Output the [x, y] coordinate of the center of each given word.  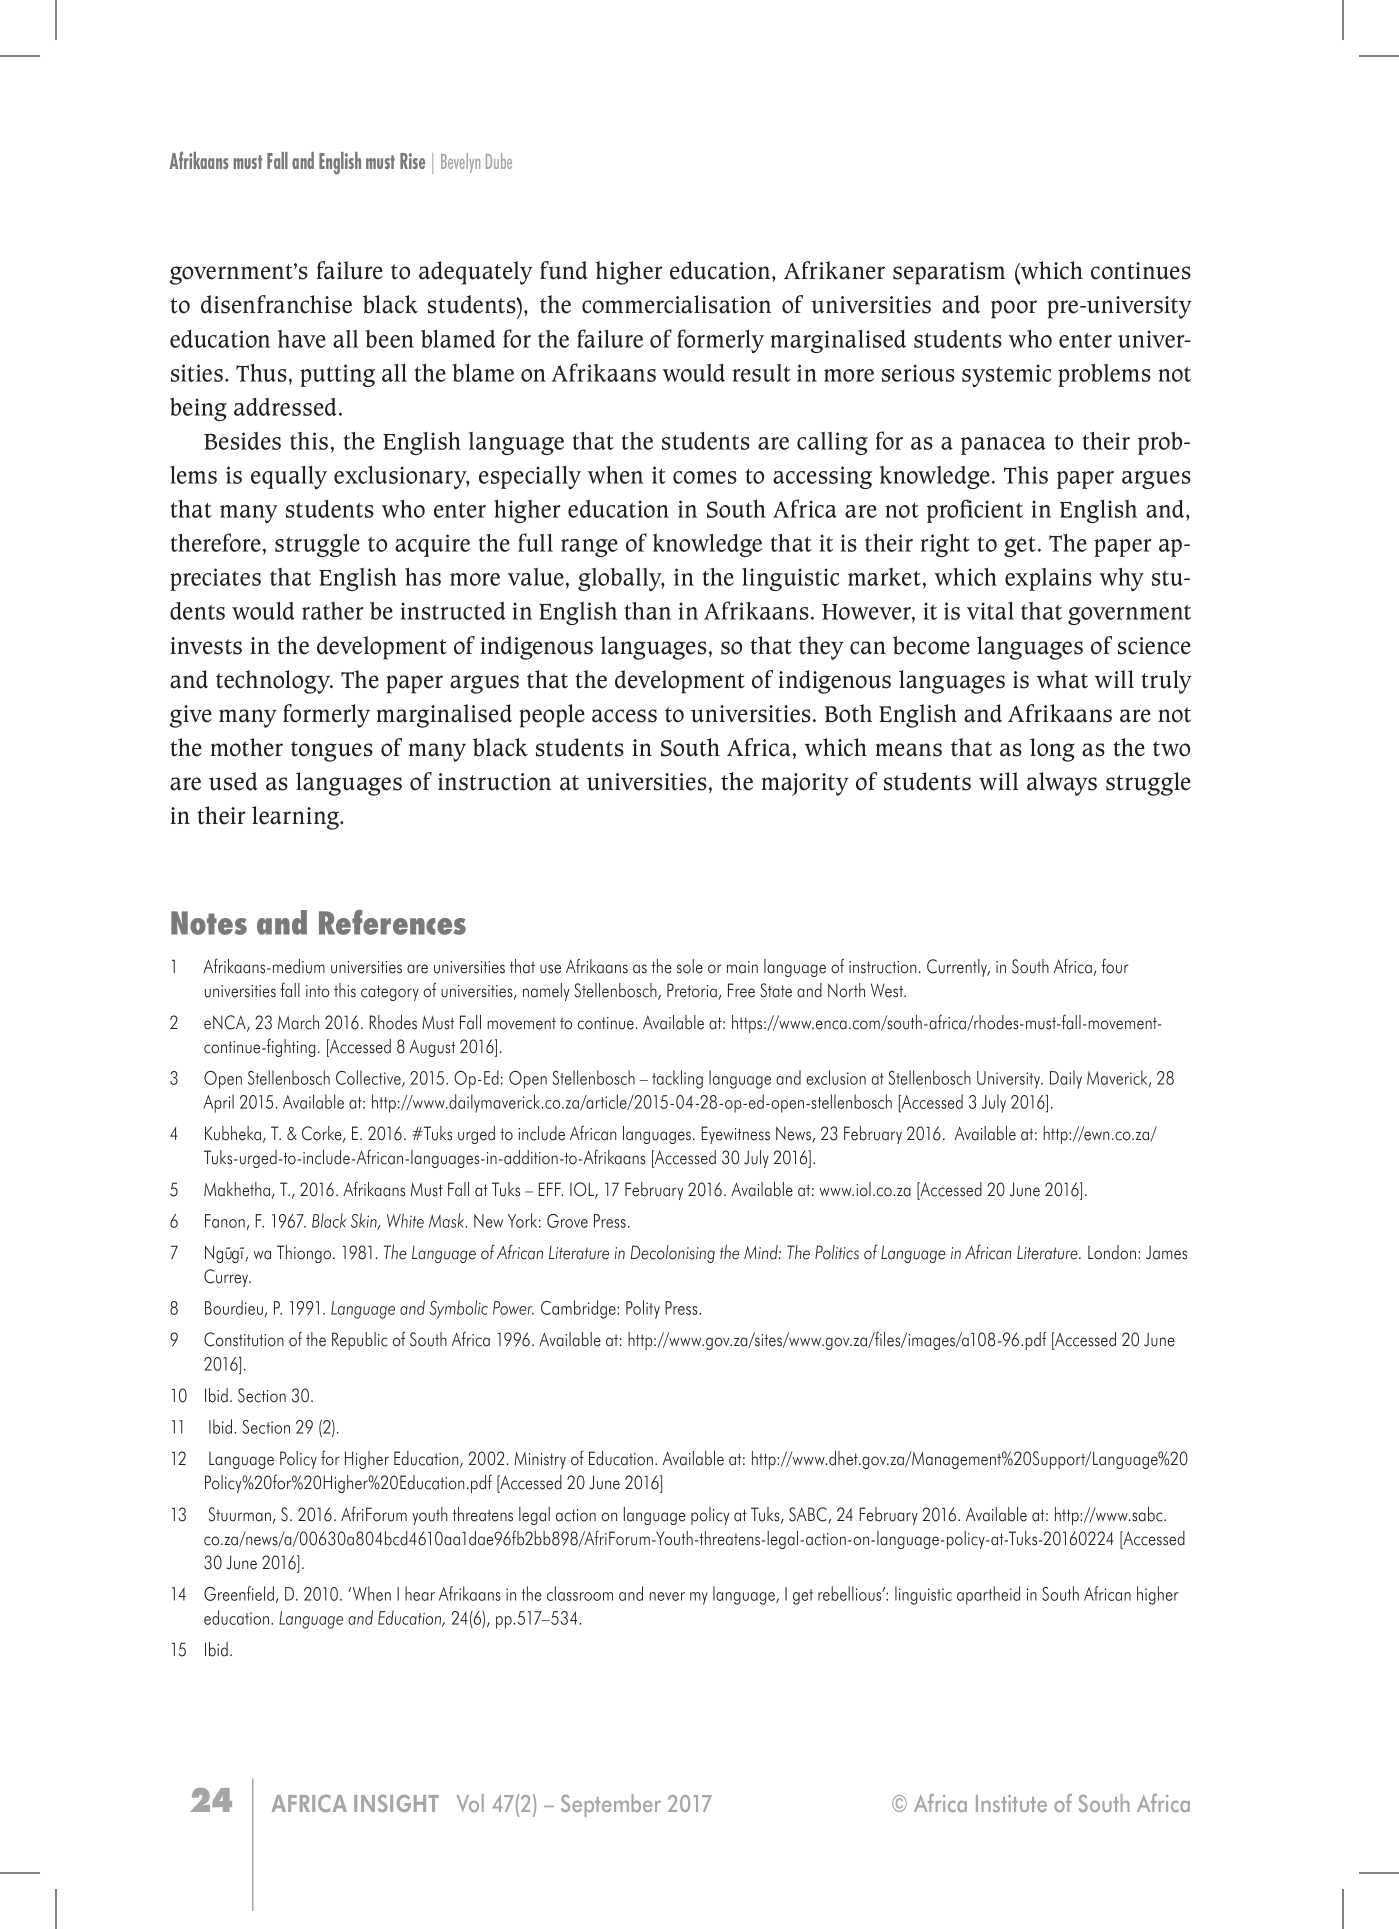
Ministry [540, 1460]
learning [297, 818]
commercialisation [676, 304]
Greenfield [239, 1593]
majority [805, 784]
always [1062, 784]
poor [1014, 309]
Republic [360, 1341]
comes [705, 477]
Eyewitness [735, 1135]
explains [1048, 579]
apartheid [988, 1595]
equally [289, 477]
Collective [369, 1078]
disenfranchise [276, 304]
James [1166, 1252]
